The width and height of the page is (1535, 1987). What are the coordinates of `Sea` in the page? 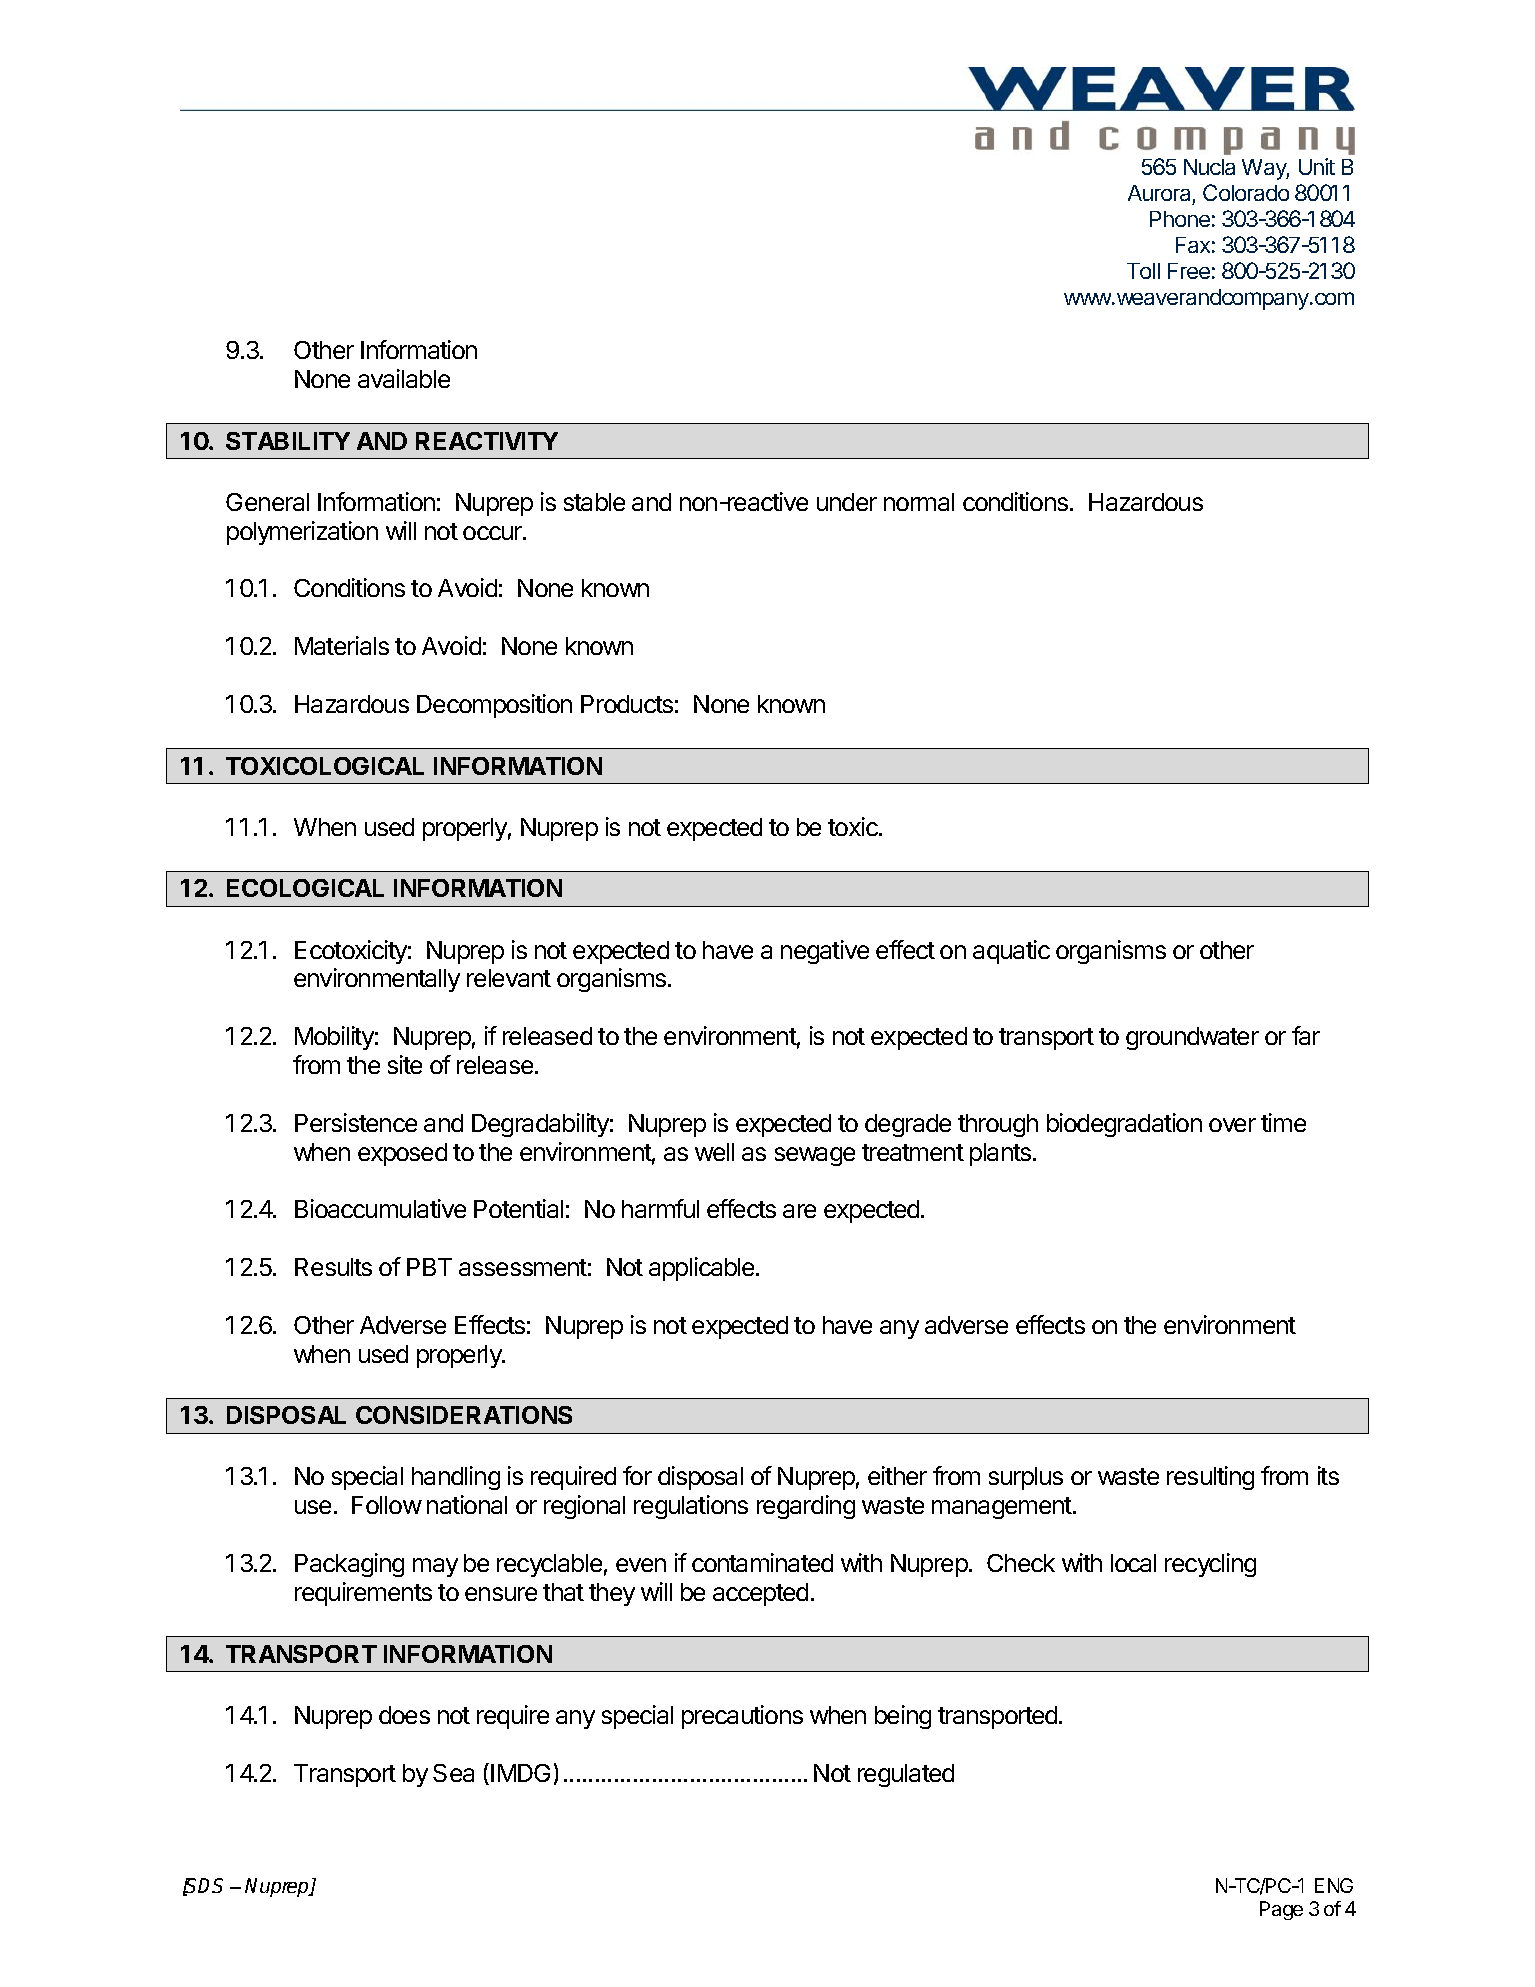 It's located at (453, 1773).
